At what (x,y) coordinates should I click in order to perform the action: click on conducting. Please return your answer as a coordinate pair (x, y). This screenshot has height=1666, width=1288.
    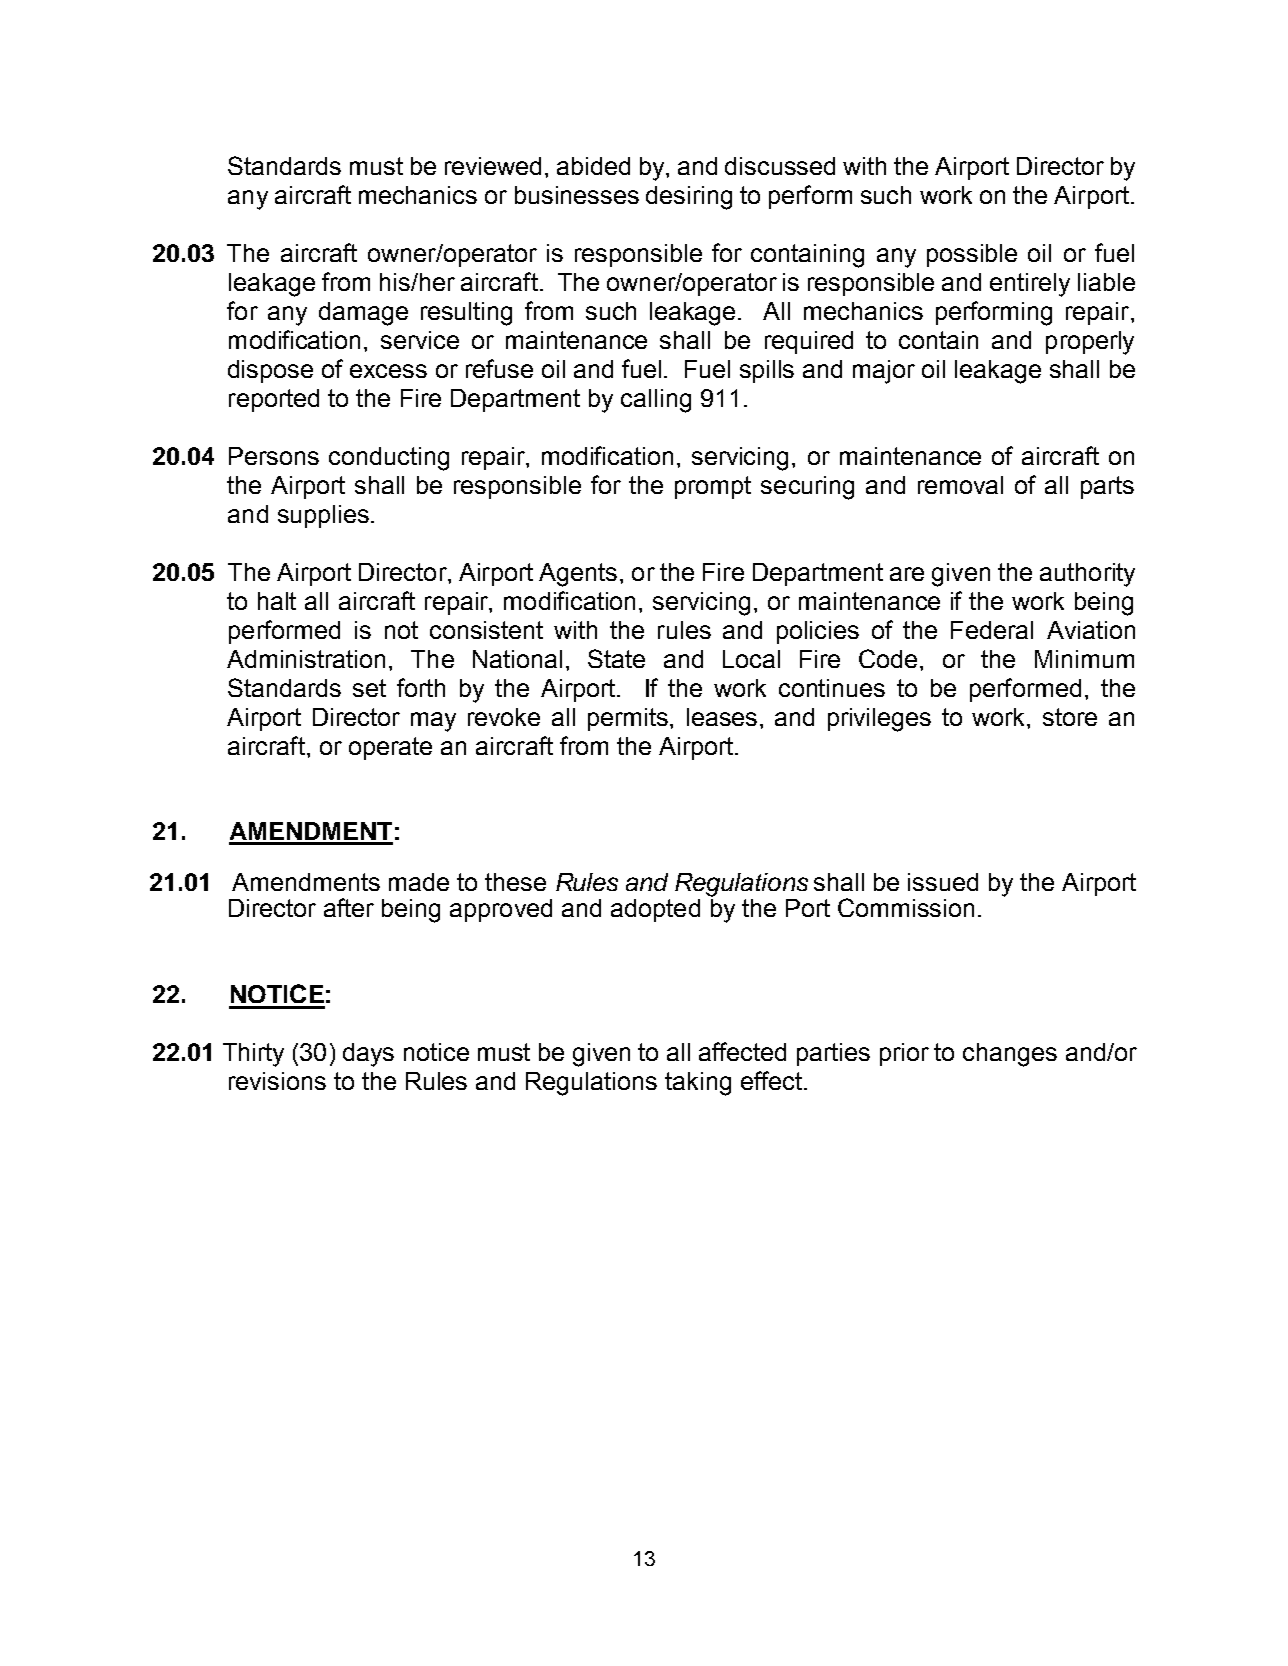
    Looking at the image, I should click on (389, 459).
